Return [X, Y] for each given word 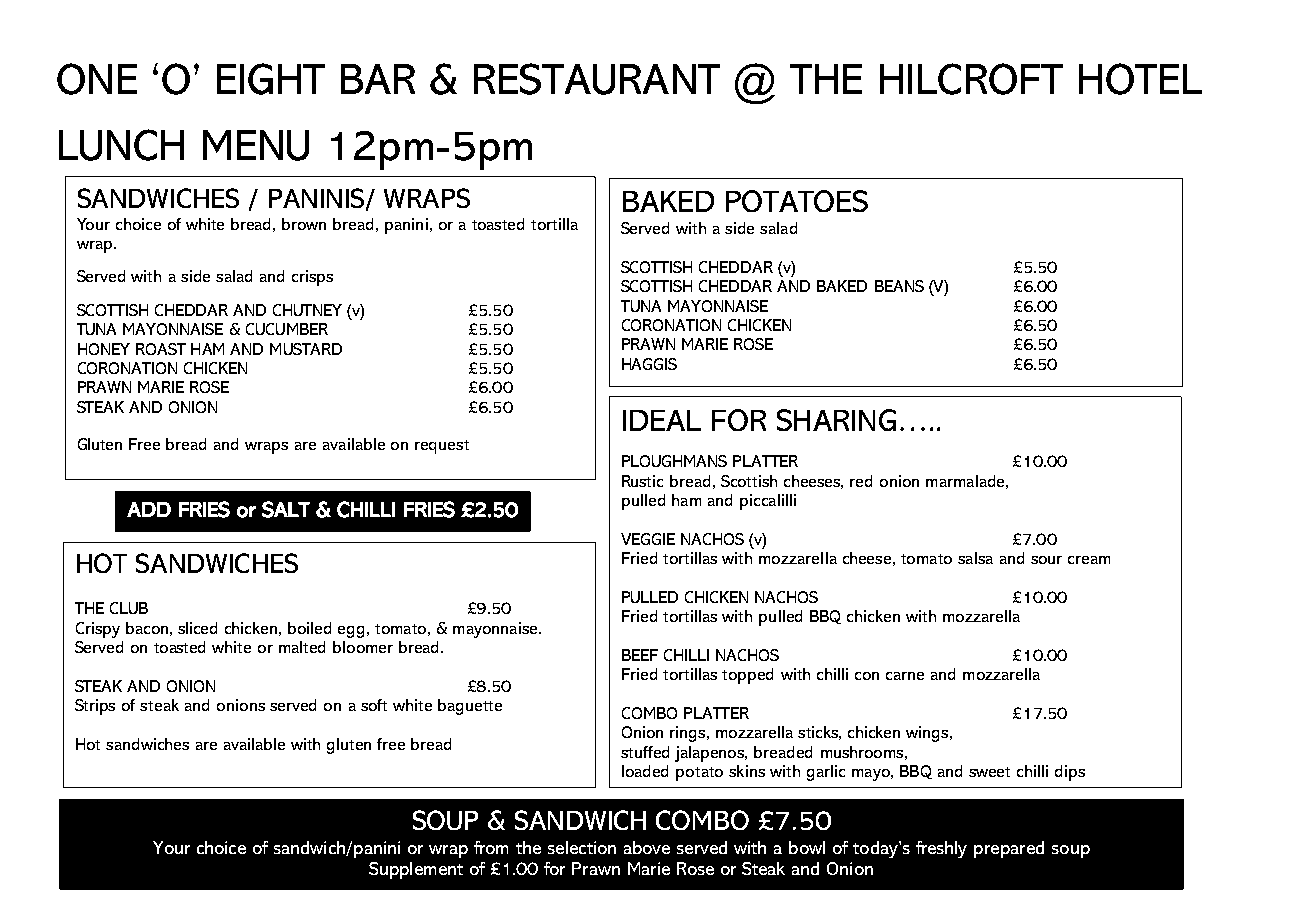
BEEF [640, 655]
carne [905, 676]
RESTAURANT [597, 79]
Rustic [642, 481]
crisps [312, 278]
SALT [286, 509]
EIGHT [271, 79]
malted [302, 647]
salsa [975, 558]
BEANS [899, 286]
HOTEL [1140, 79]
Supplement [416, 870]
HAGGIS [649, 364]
